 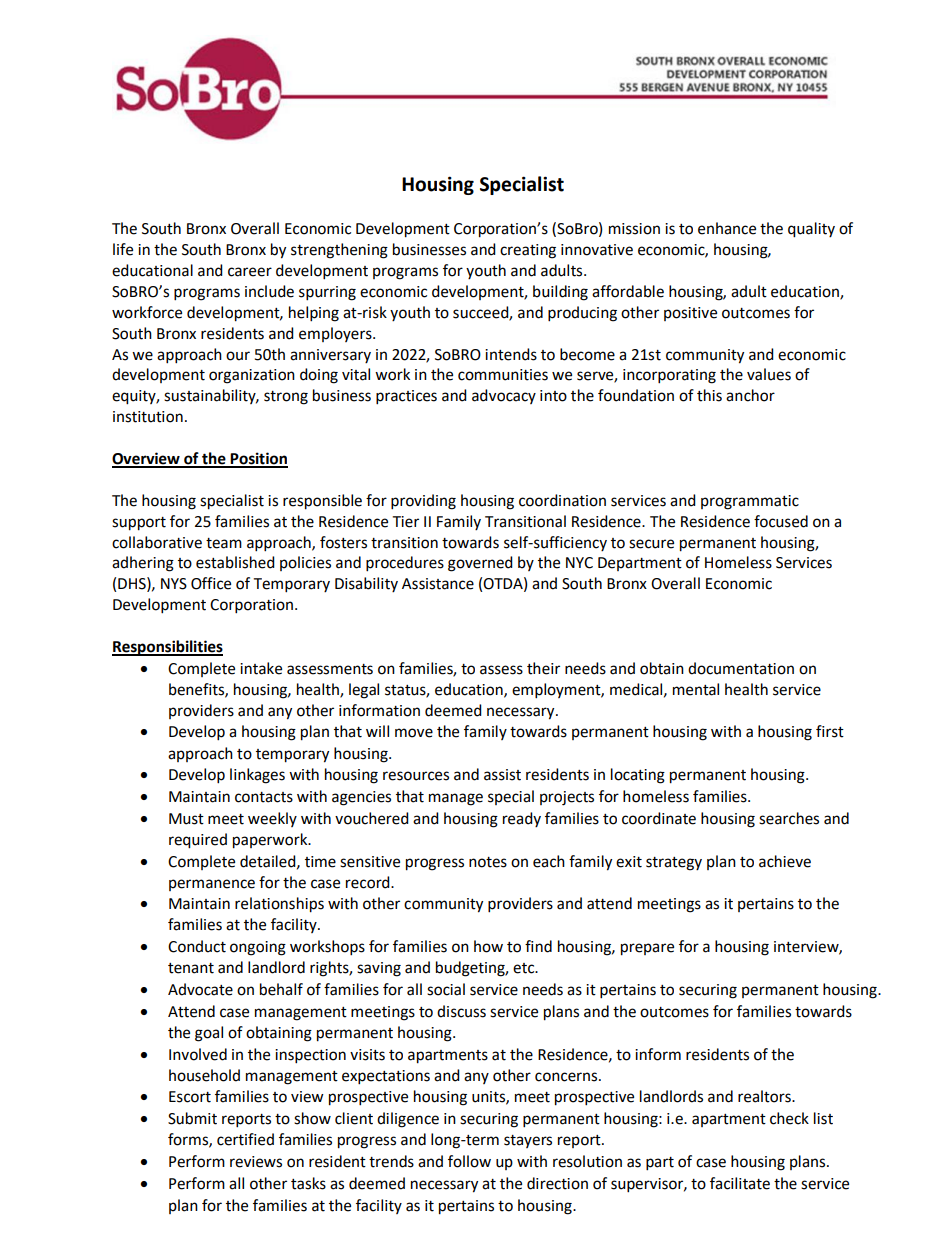 What do you see at coordinates (245, 1139) in the screenshot?
I see `certified` at bounding box center [245, 1139].
